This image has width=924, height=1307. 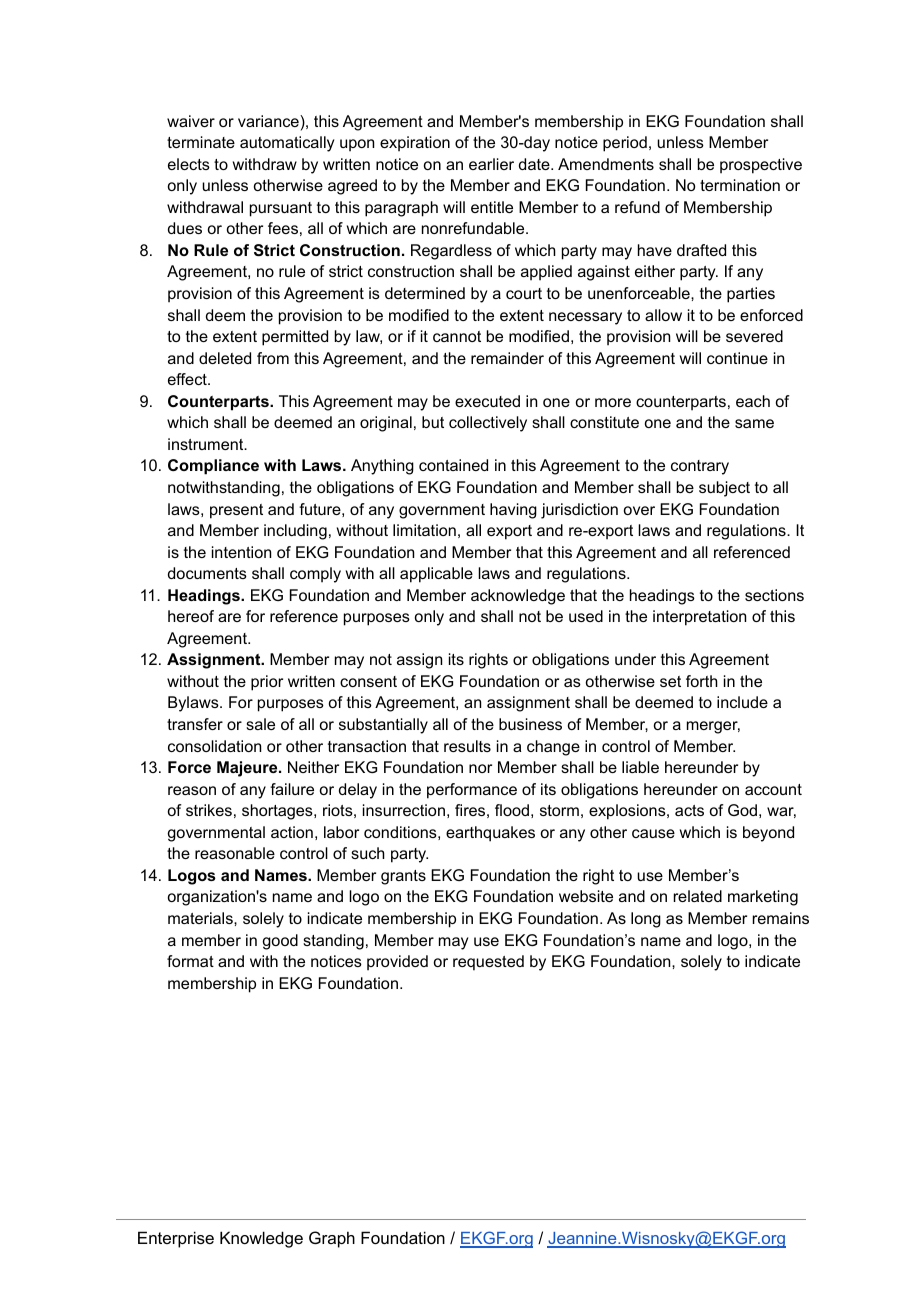 What do you see at coordinates (698, 896) in the image?
I see `related` at bounding box center [698, 896].
